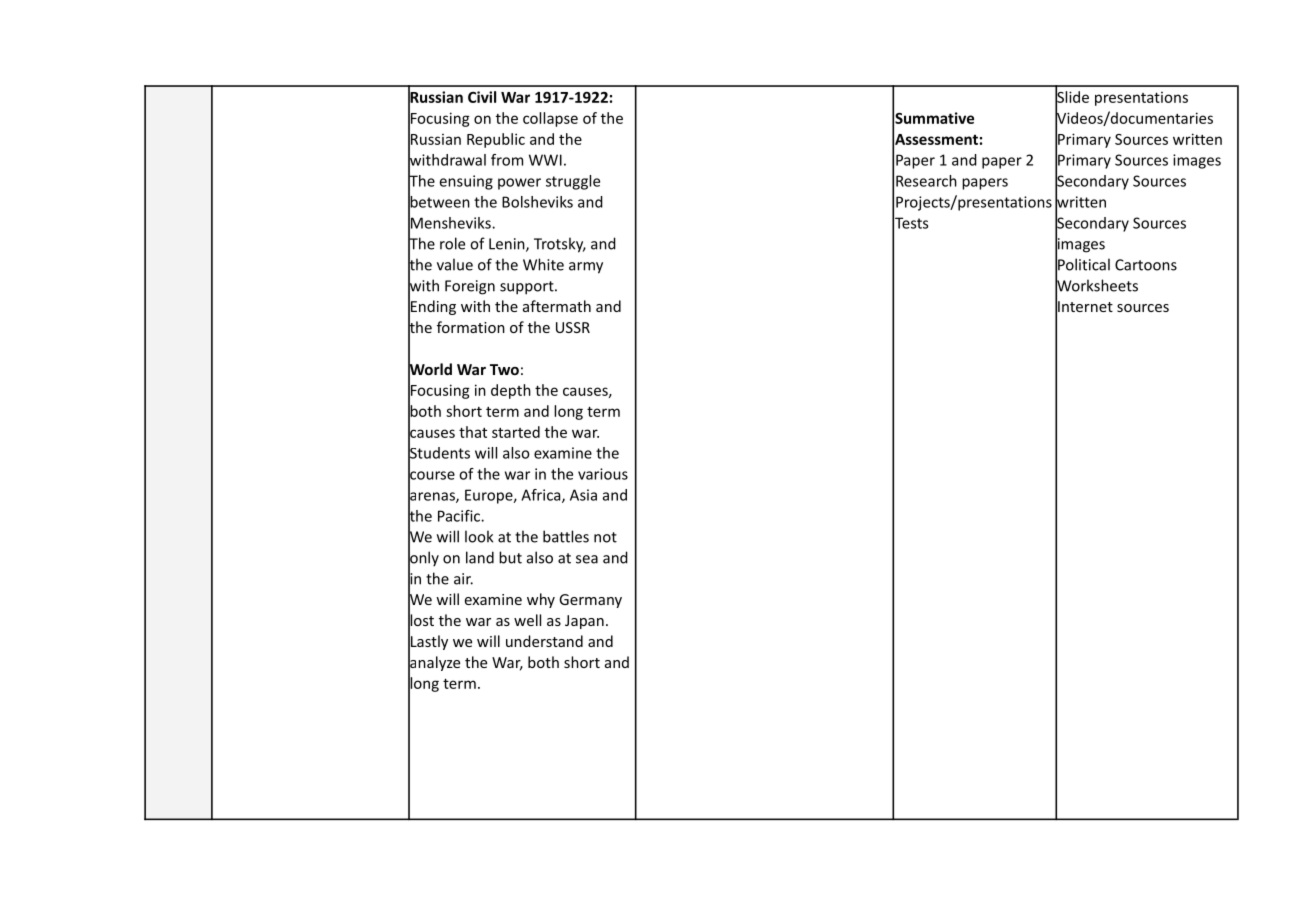  Describe the element at coordinates (603, 474) in the image. I see `various` at that location.
